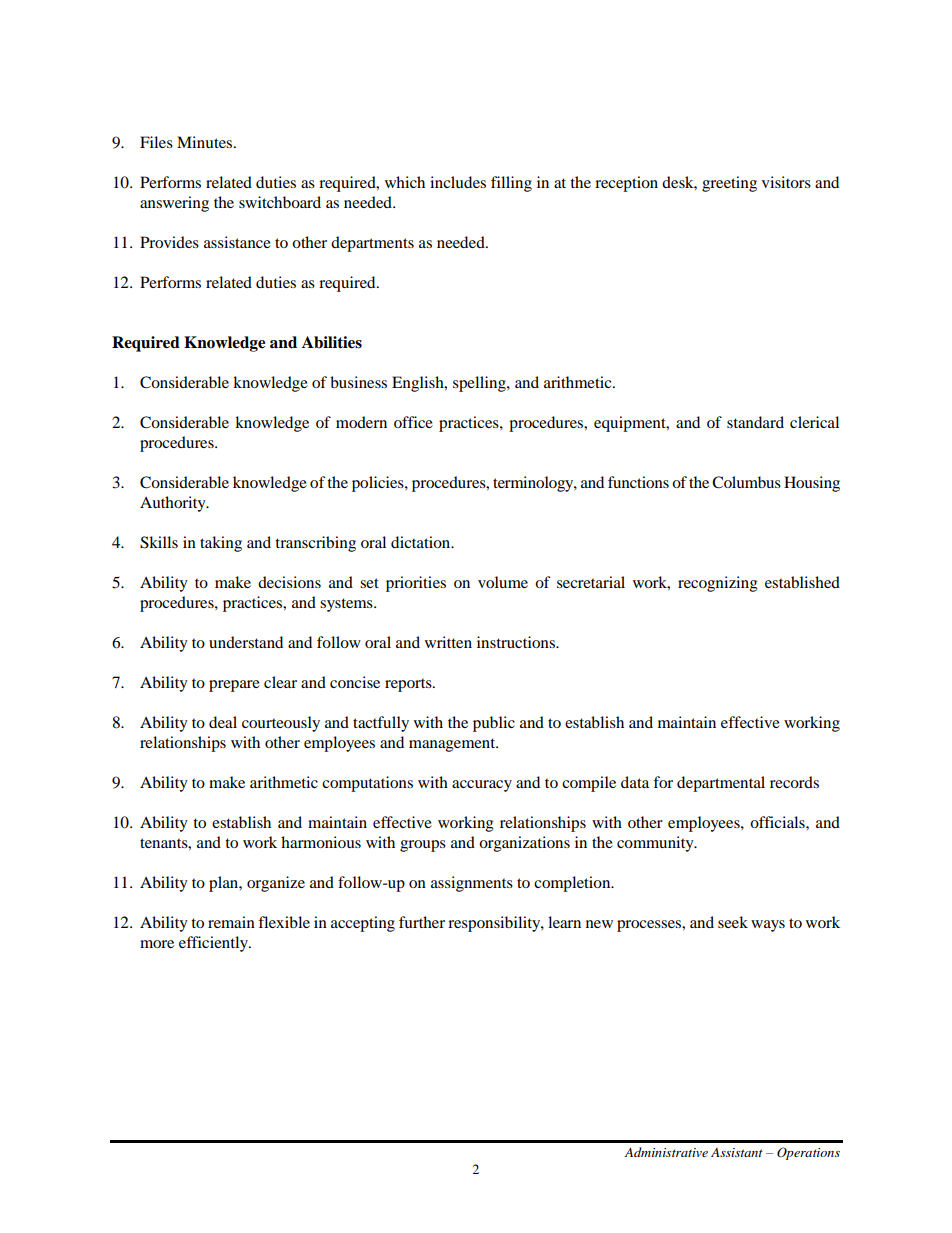  I want to click on Administrative, so click(666, 1152).
